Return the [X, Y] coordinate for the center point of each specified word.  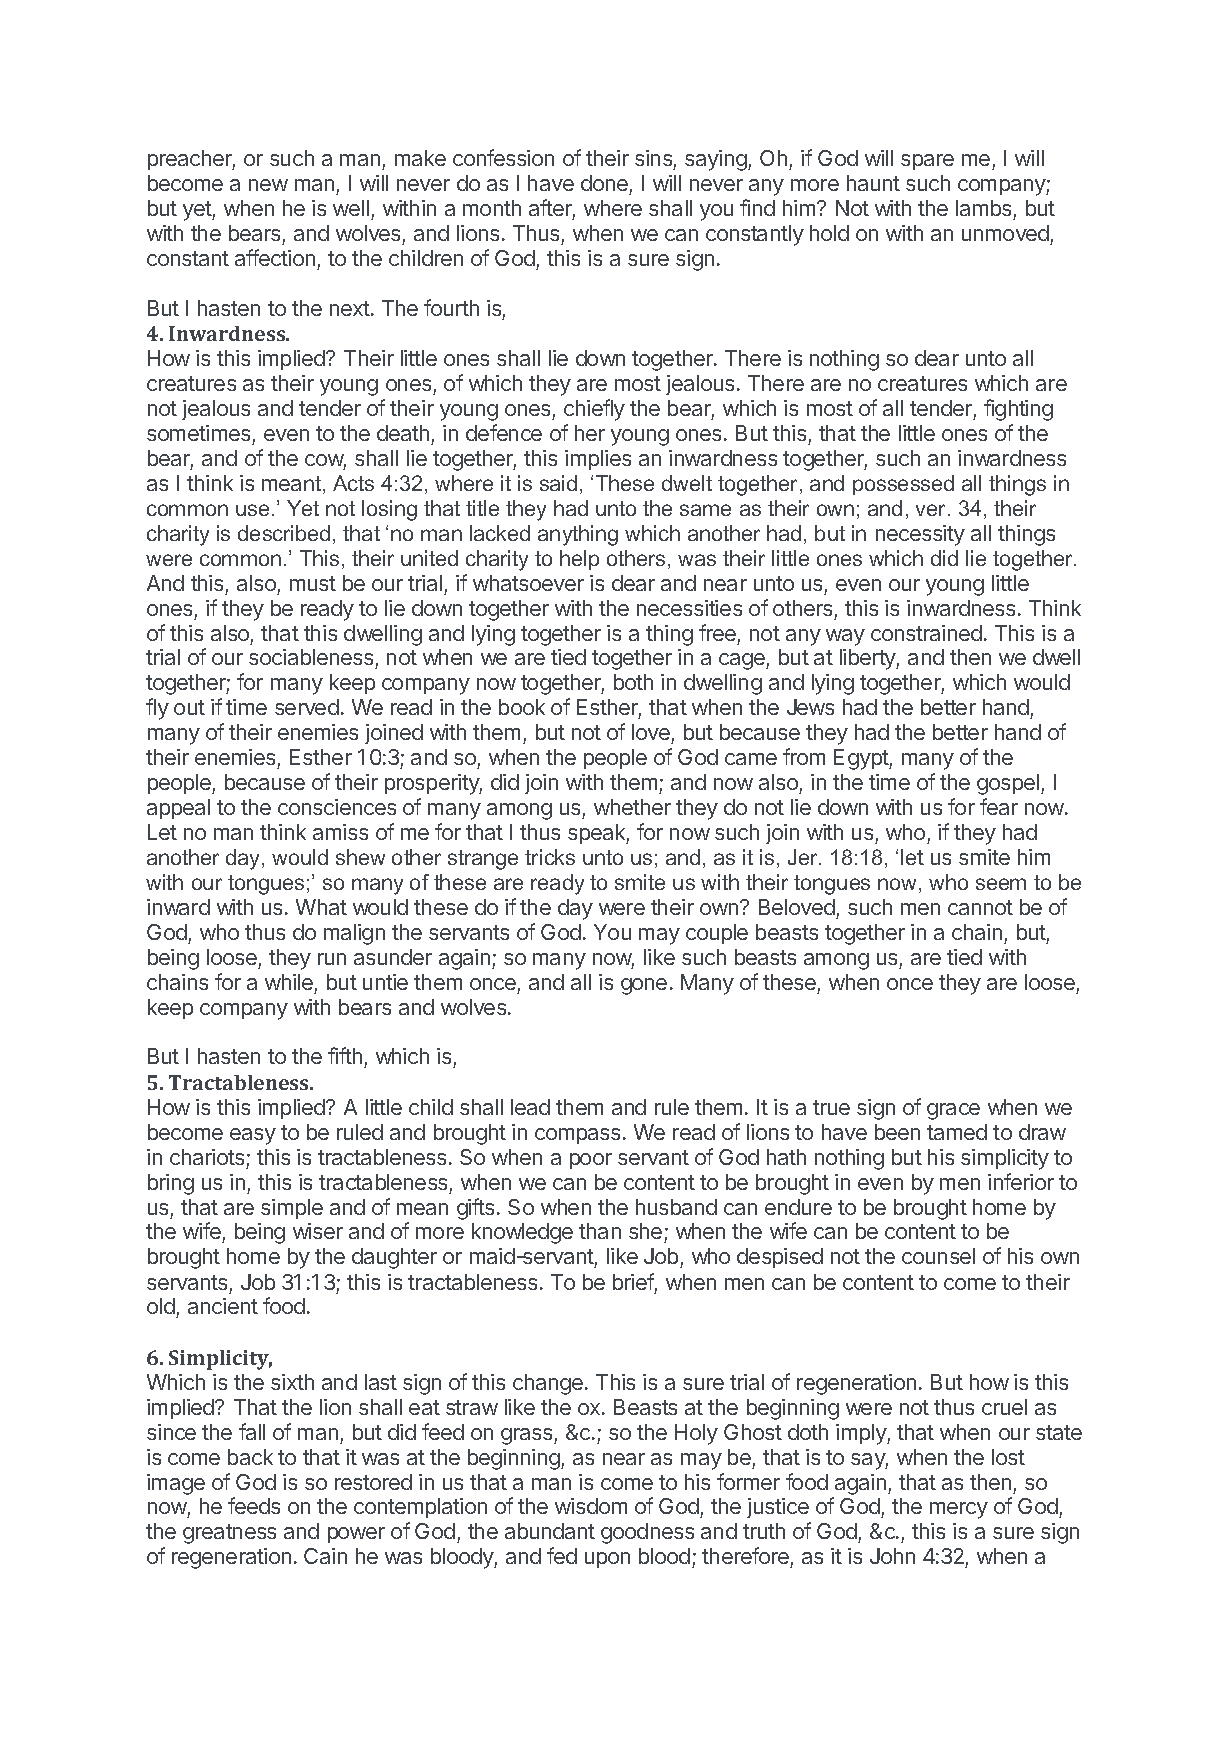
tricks [550, 857]
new [268, 185]
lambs [983, 208]
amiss [340, 832]
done [604, 183]
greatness [229, 1534]
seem [1001, 884]
